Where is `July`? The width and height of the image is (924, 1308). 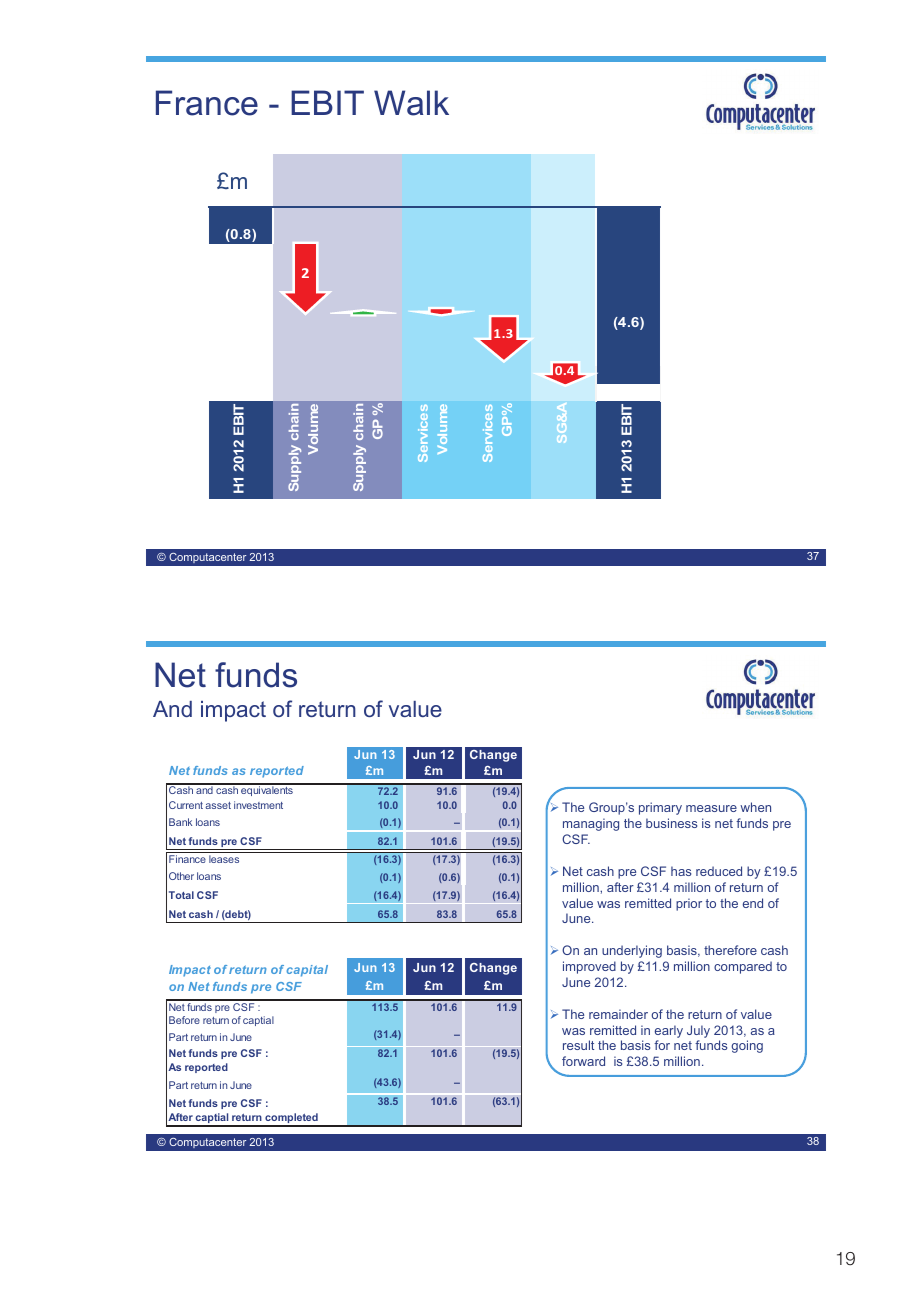
July is located at coordinates (698, 1031).
